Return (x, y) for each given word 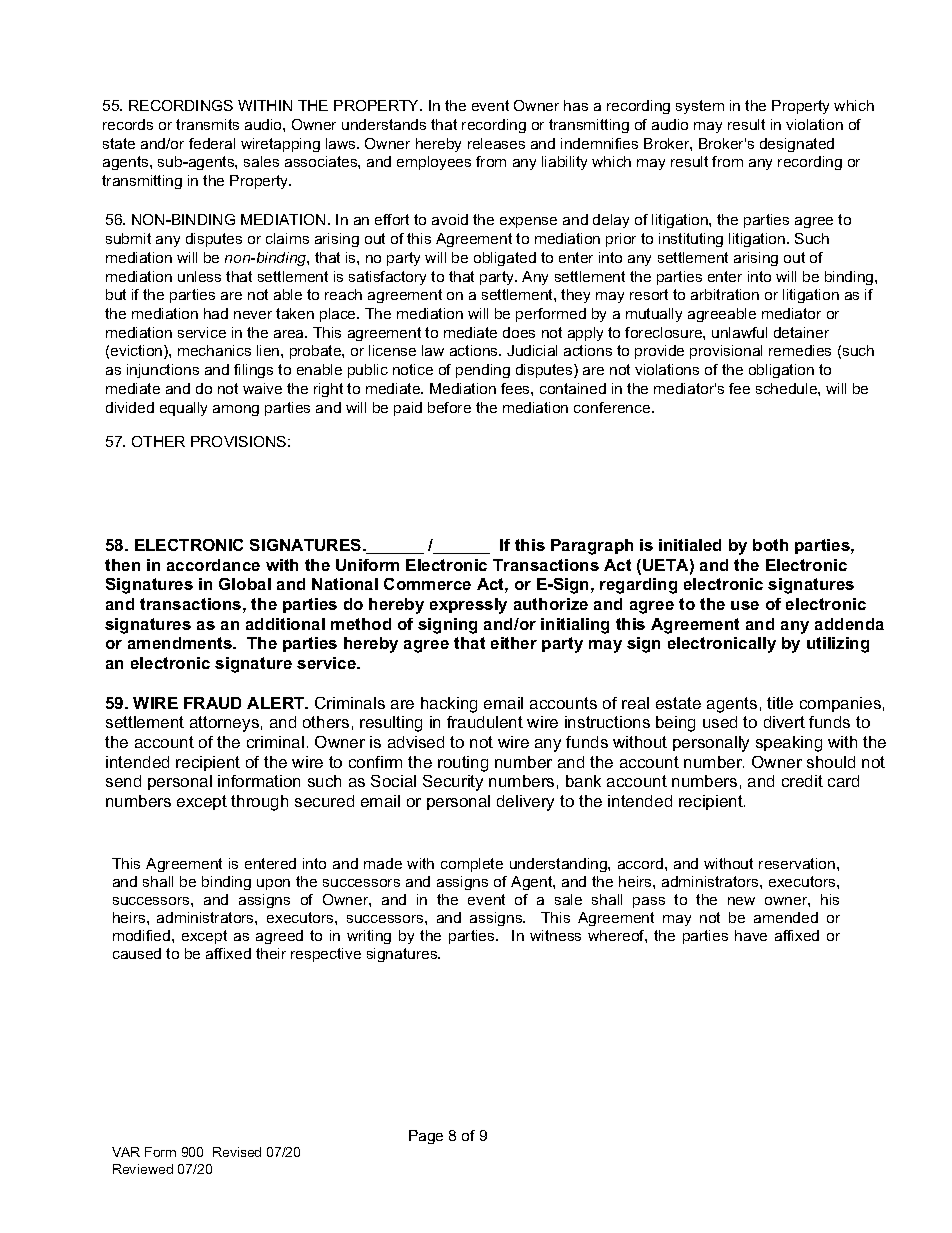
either (514, 643)
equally (183, 409)
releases (496, 143)
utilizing (838, 645)
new (741, 901)
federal (212, 143)
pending (483, 371)
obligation (781, 371)
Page (426, 1137)
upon (273, 884)
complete (472, 865)
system (700, 107)
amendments (181, 643)
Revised (237, 1152)
